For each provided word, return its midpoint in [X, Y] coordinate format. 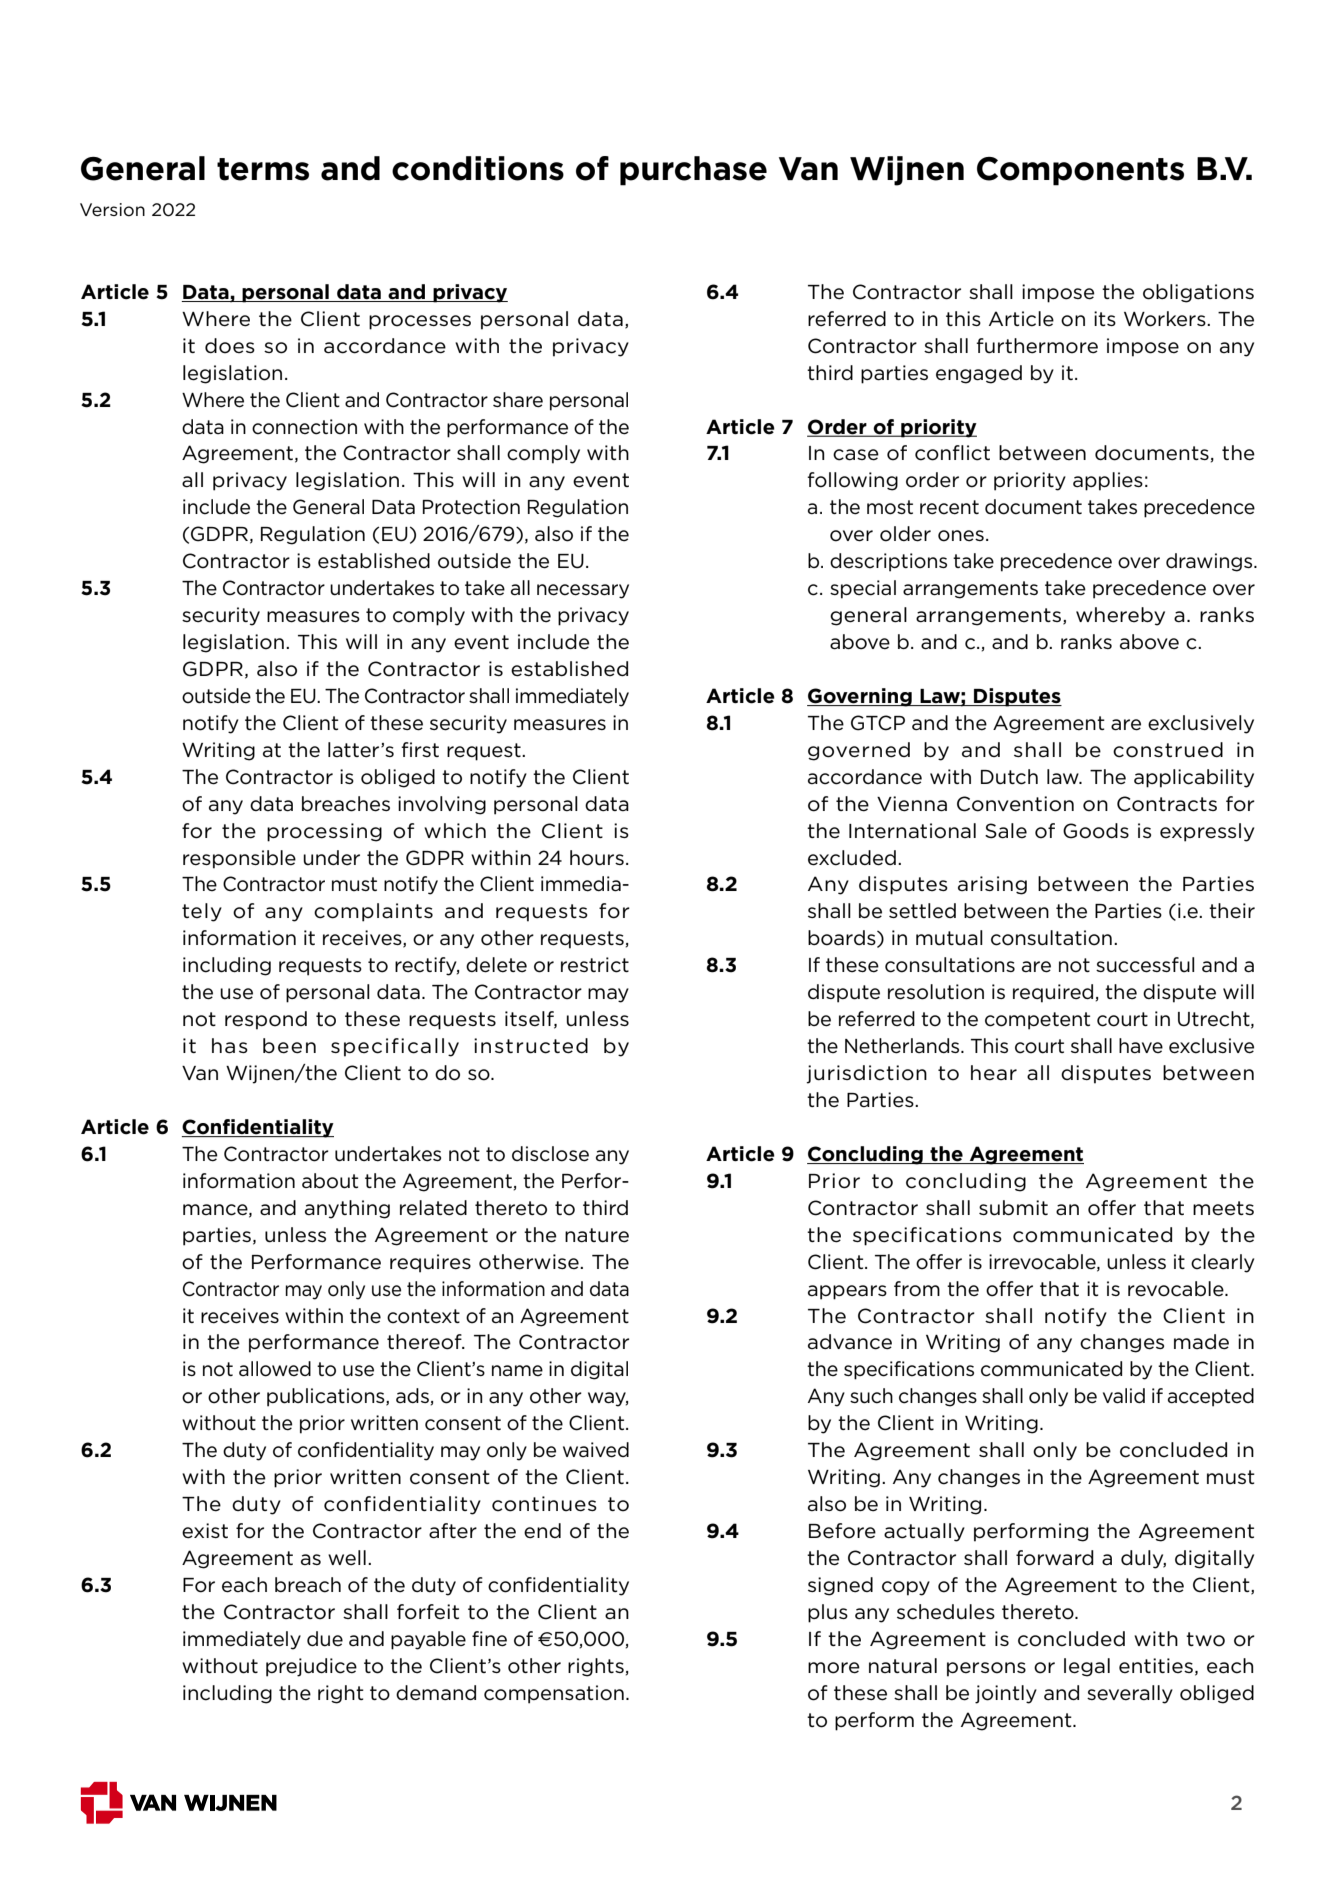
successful [1145, 965]
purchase [693, 171]
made [1201, 1342]
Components [1080, 171]
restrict [595, 965]
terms [263, 169]
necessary [583, 591]
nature [597, 1235]
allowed [275, 1369]
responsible [239, 859]
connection [304, 427]
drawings [1210, 562]
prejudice [311, 1667]
